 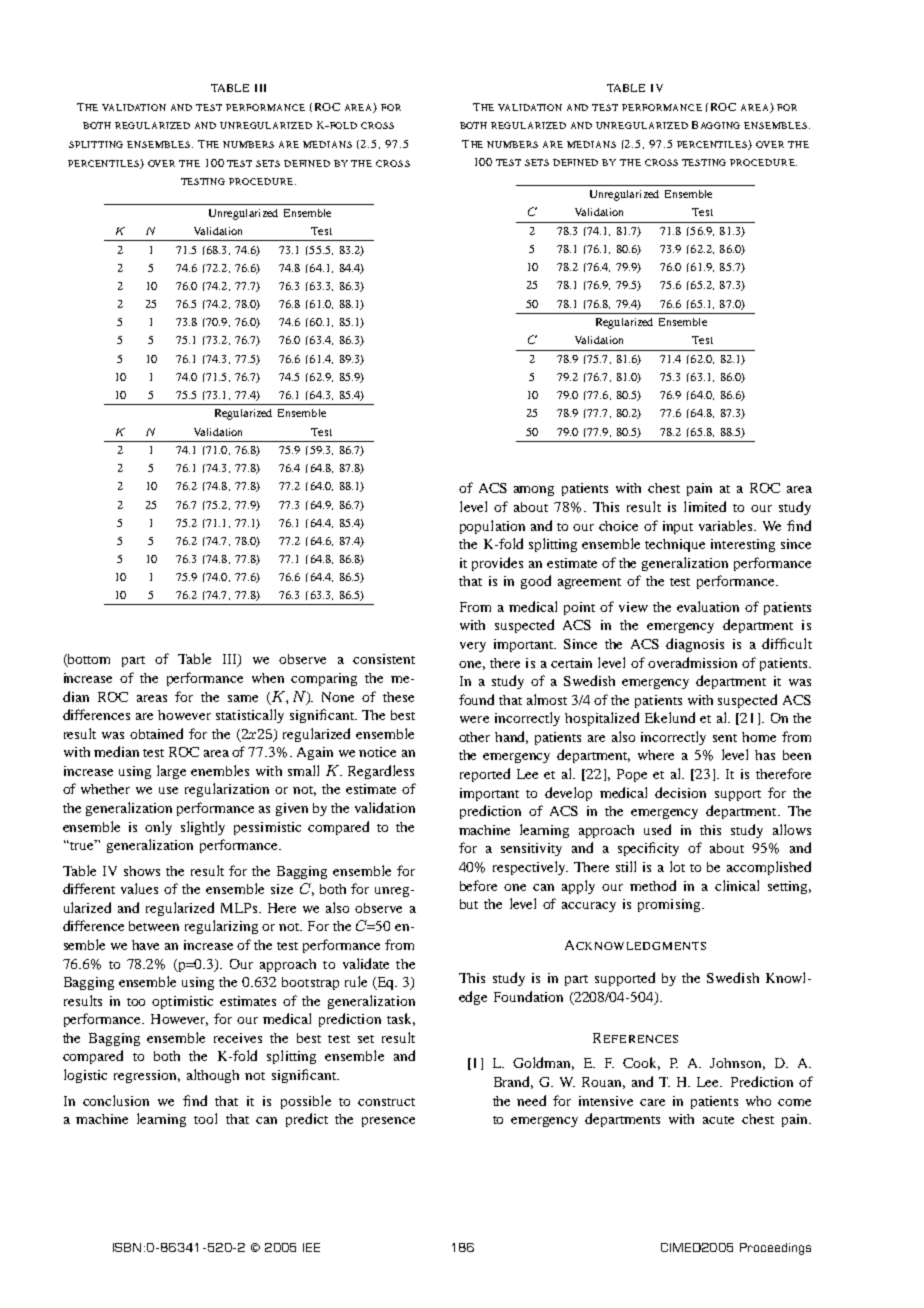 What do you see at coordinates (513, 1082) in the image?
I see `Brand` at bounding box center [513, 1082].
